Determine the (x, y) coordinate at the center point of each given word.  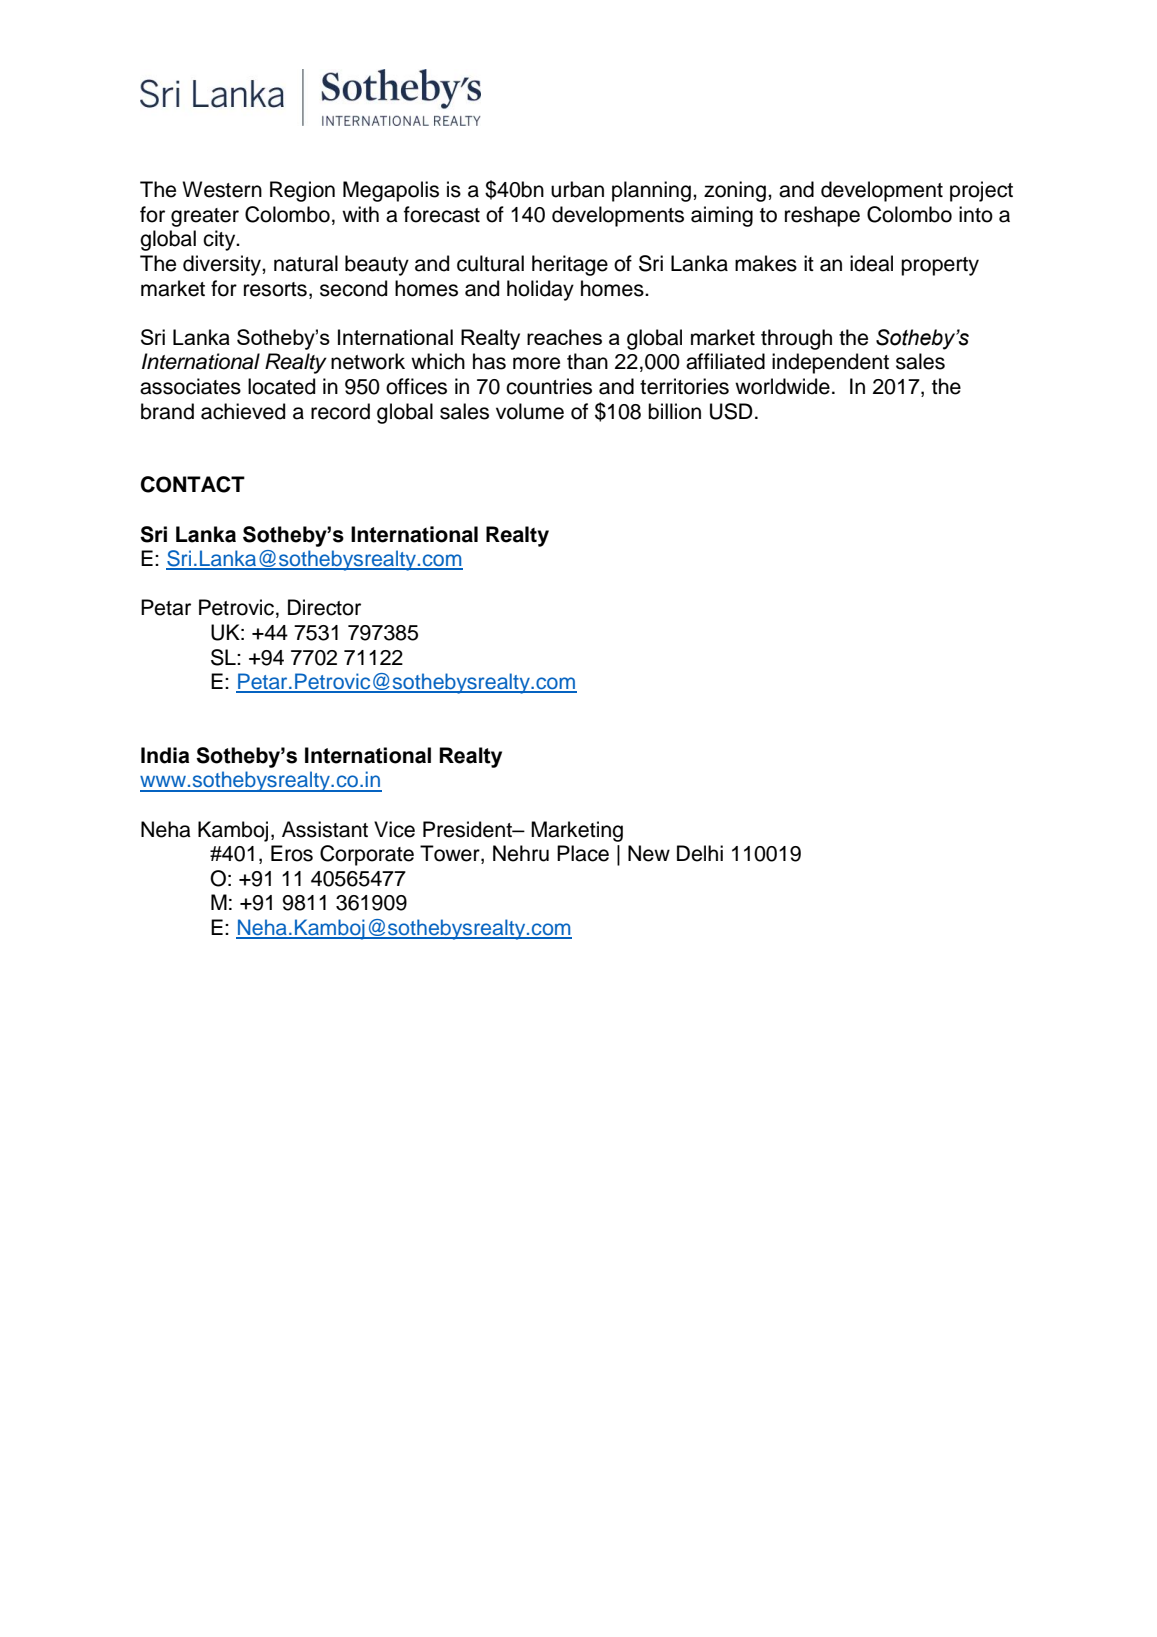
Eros (292, 853)
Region (302, 191)
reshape (822, 216)
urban (577, 189)
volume (530, 411)
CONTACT (193, 484)
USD (731, 411)
